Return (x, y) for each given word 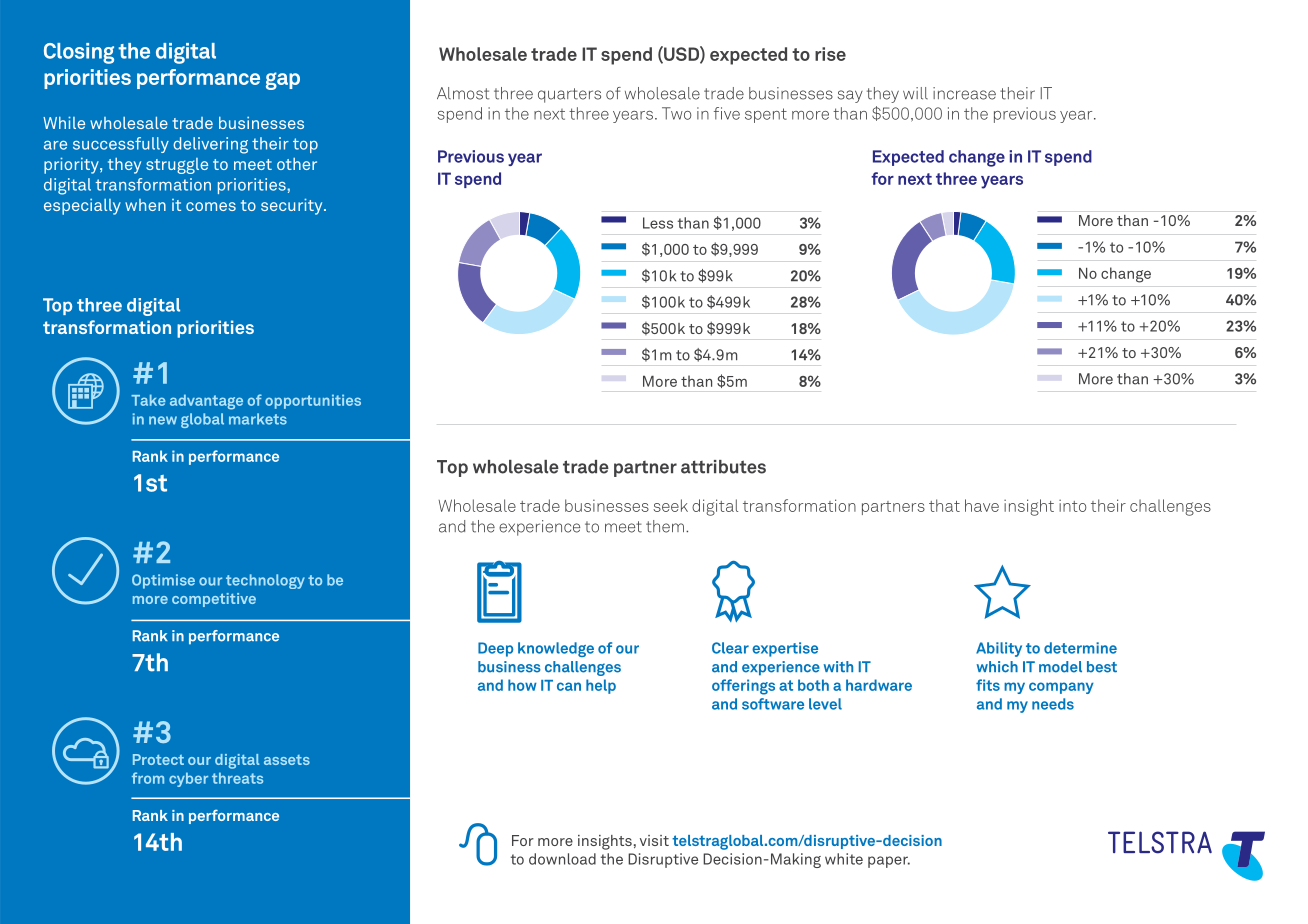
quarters (569, 95)
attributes (723, 467)
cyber (188, 779)
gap (283, 81)
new (163, 420)
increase (964, 93)
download (562, 859)
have (982, 505)
